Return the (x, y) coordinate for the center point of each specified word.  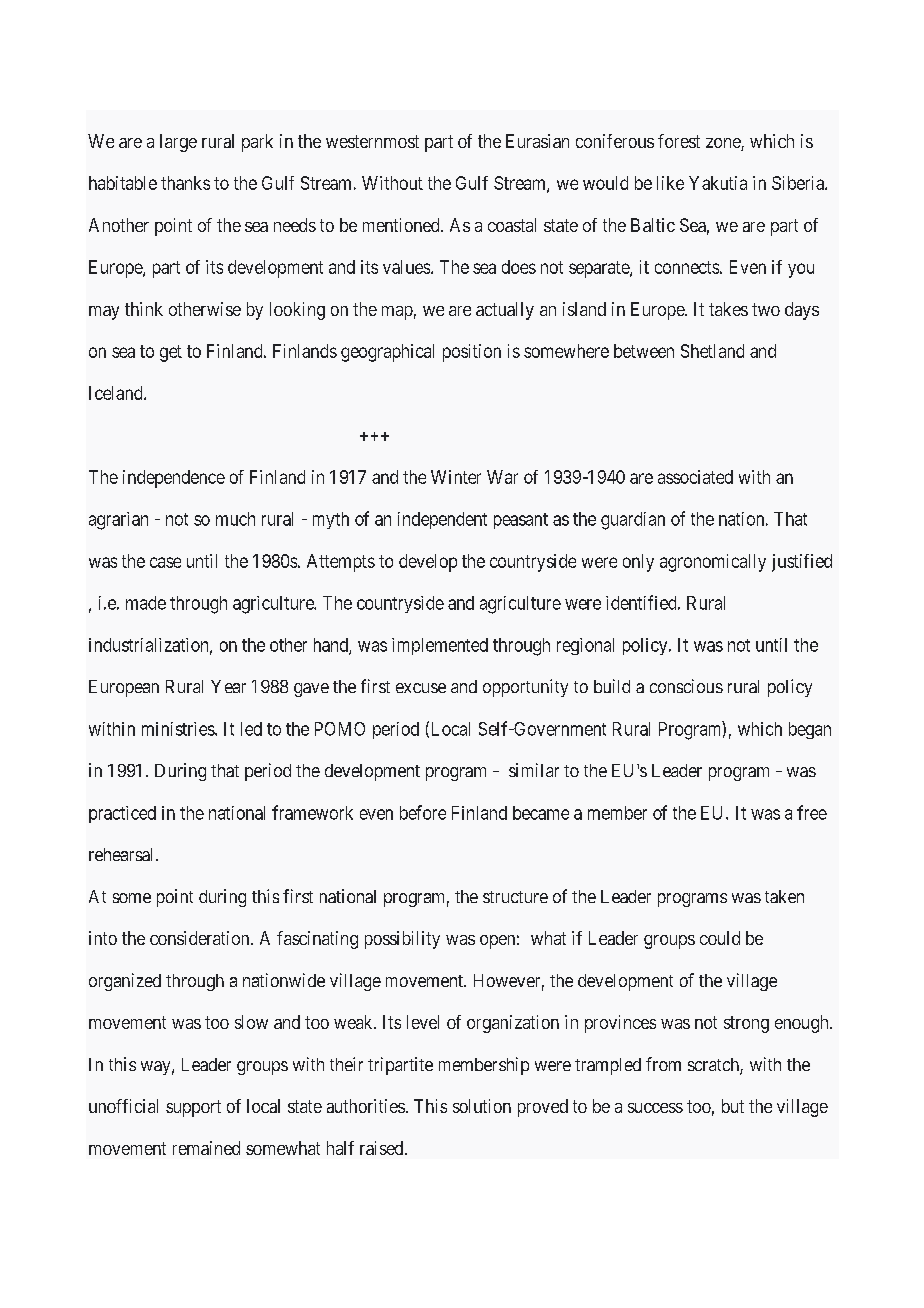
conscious (686, 686)
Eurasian (537, 141)
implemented (440, 646)
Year (228, 686)
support (193, 1108)
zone (724, 144)
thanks (185, 183)
